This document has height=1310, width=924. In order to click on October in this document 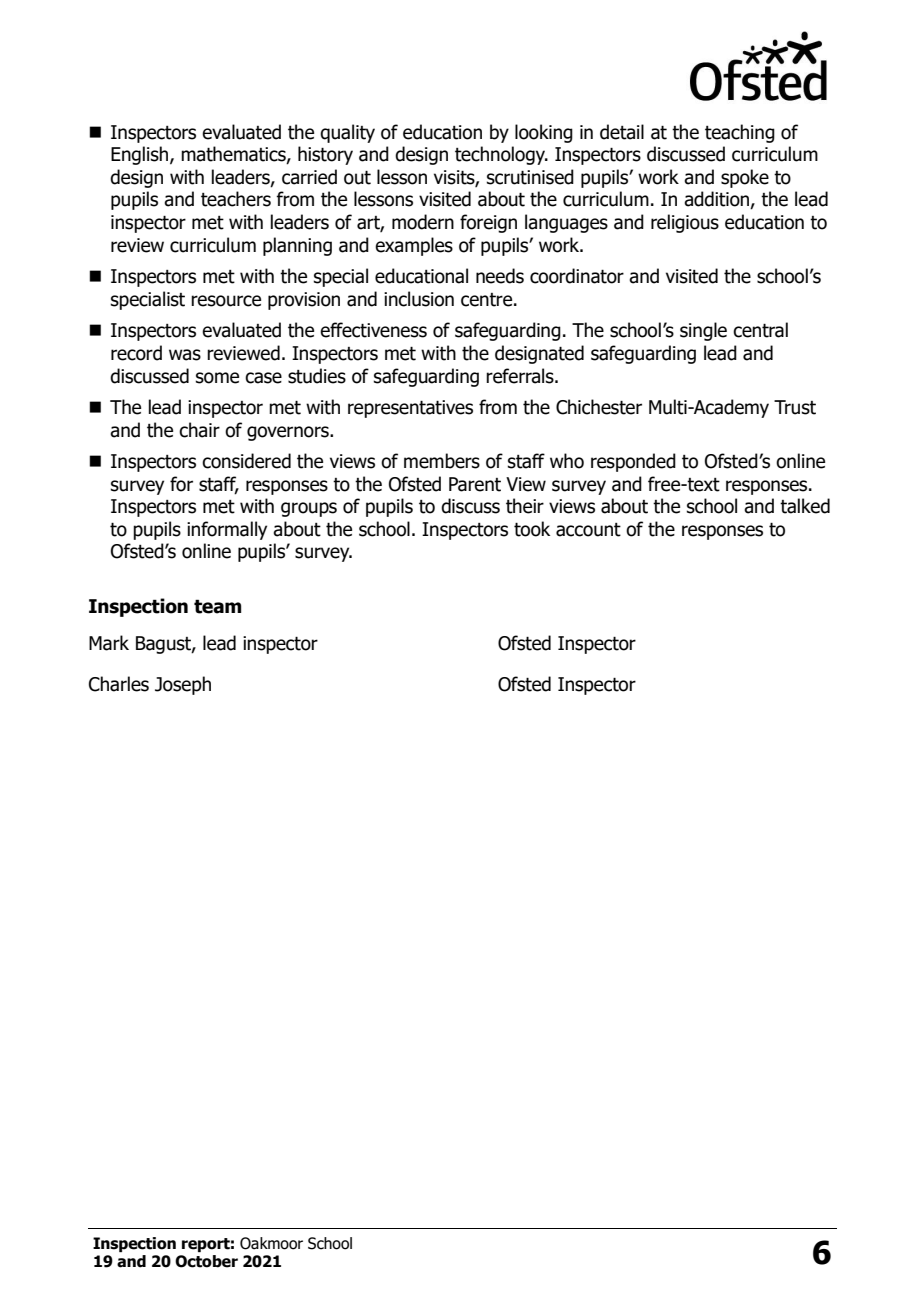, I will do `click(206, 1261)`.
